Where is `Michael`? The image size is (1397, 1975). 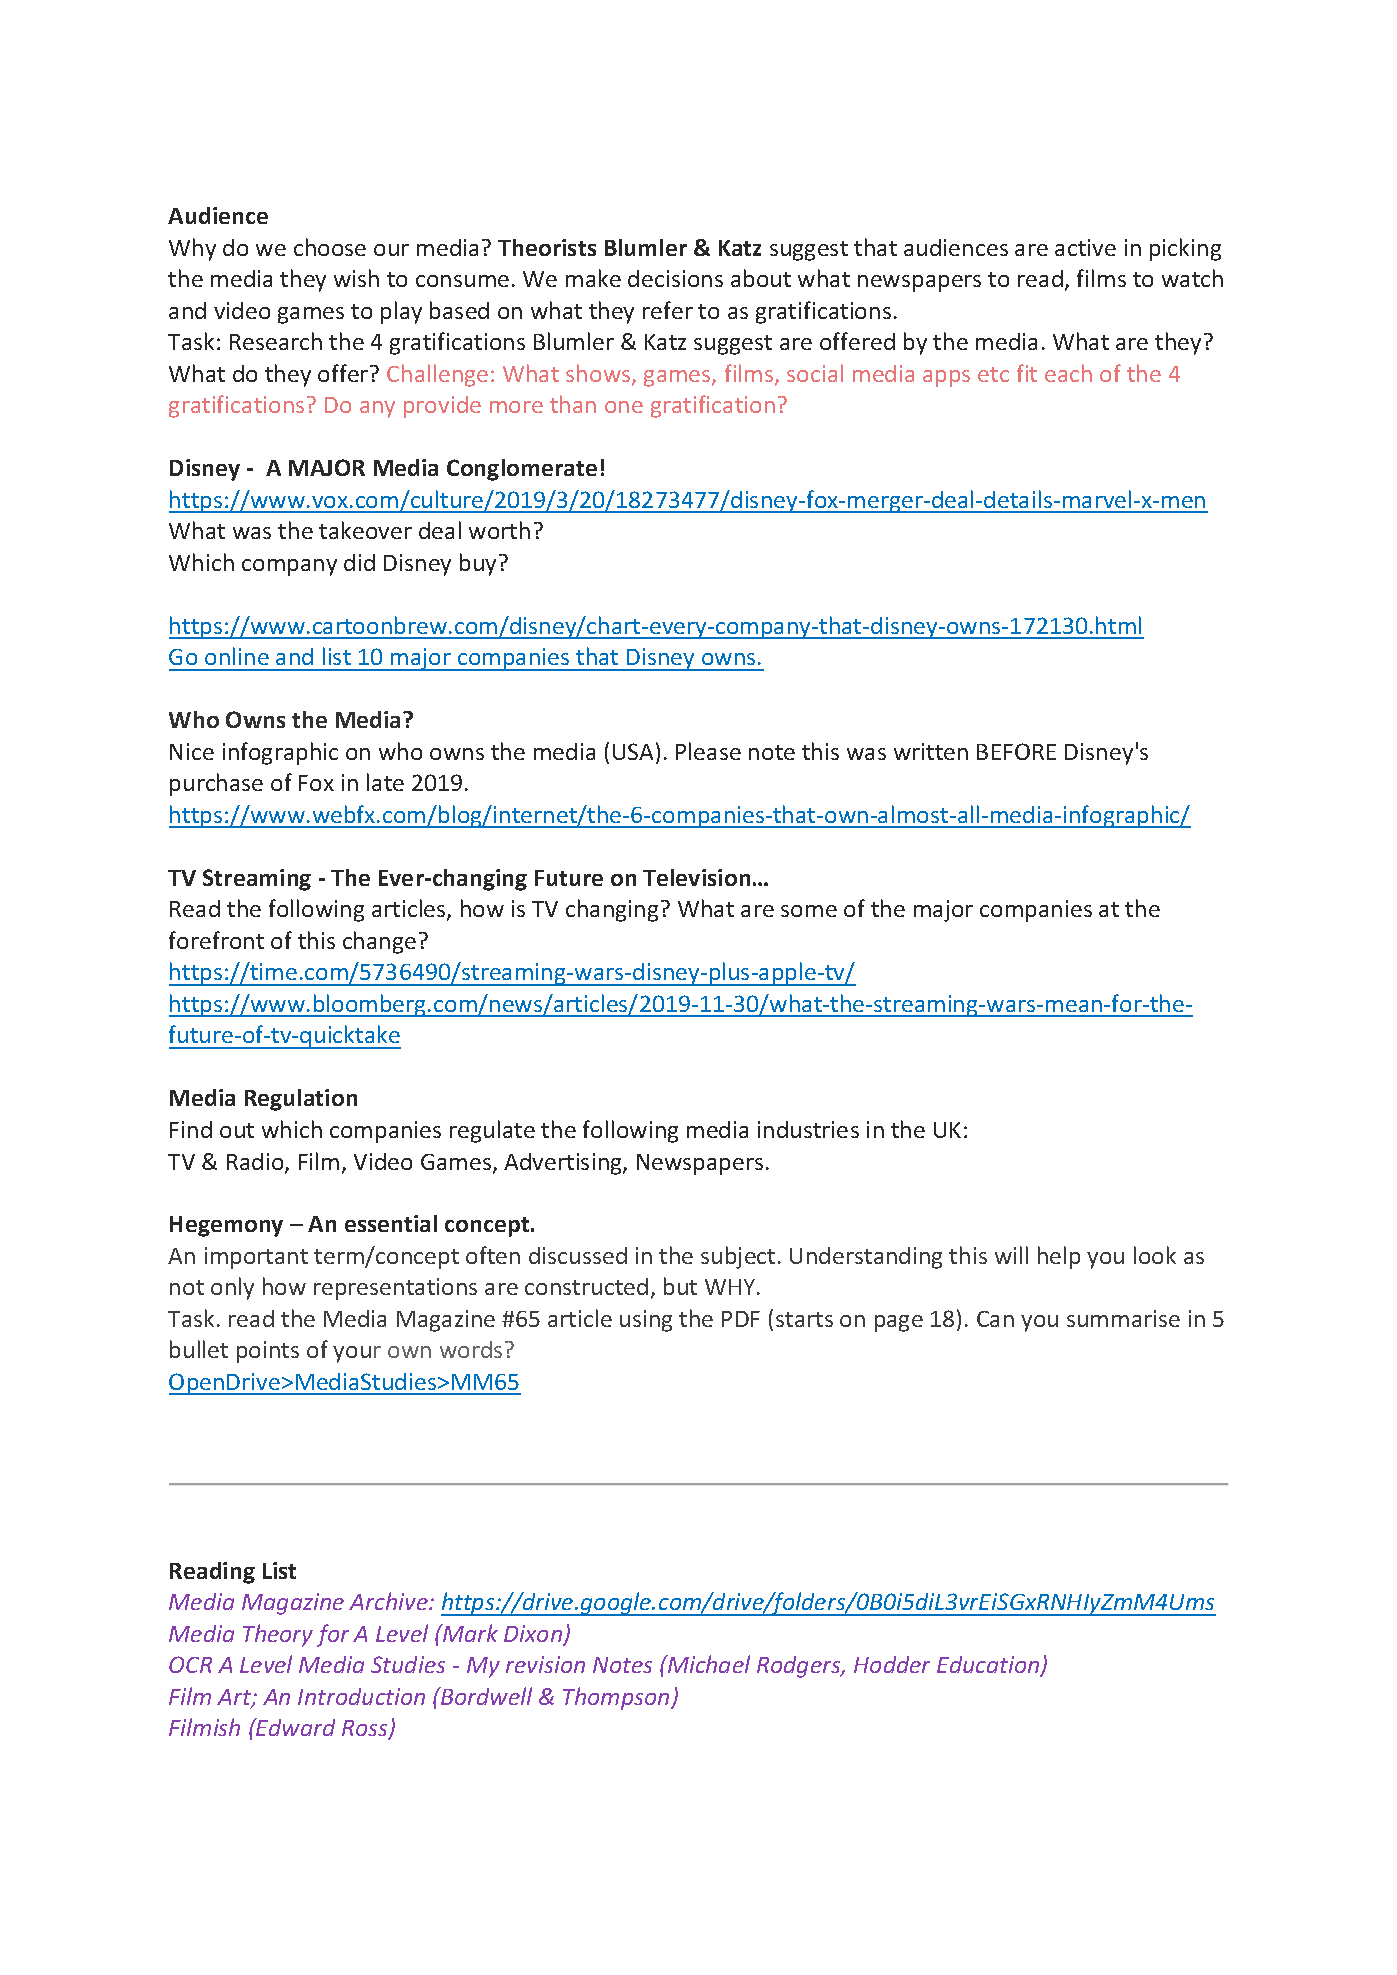
Michael is located at coordinates (708, 1664).
